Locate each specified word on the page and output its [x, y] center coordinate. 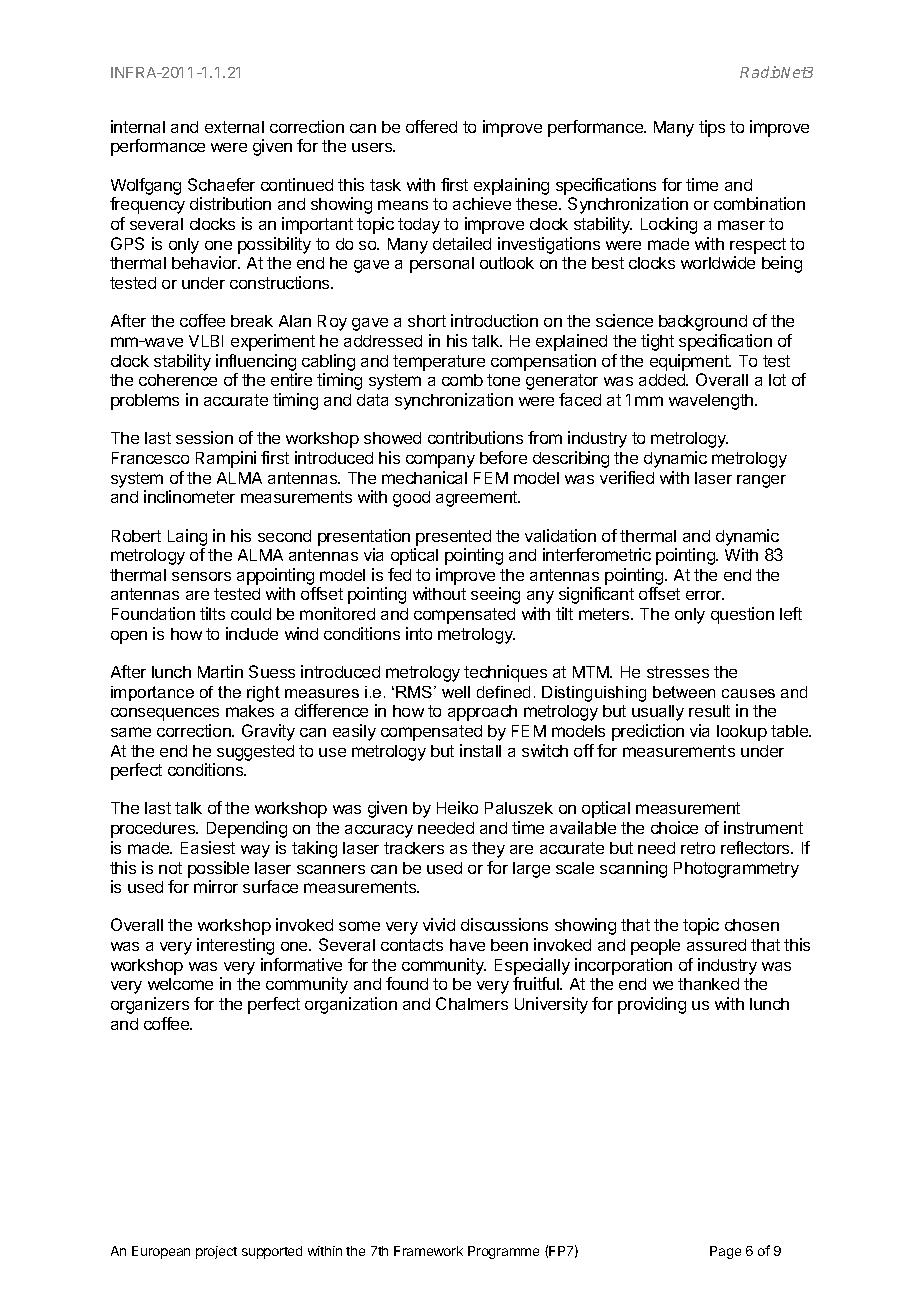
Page [725, 1252]
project [216, 1252]
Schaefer [221, 184]
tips [712, 128]
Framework [428, 1251]
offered [431, 126]
